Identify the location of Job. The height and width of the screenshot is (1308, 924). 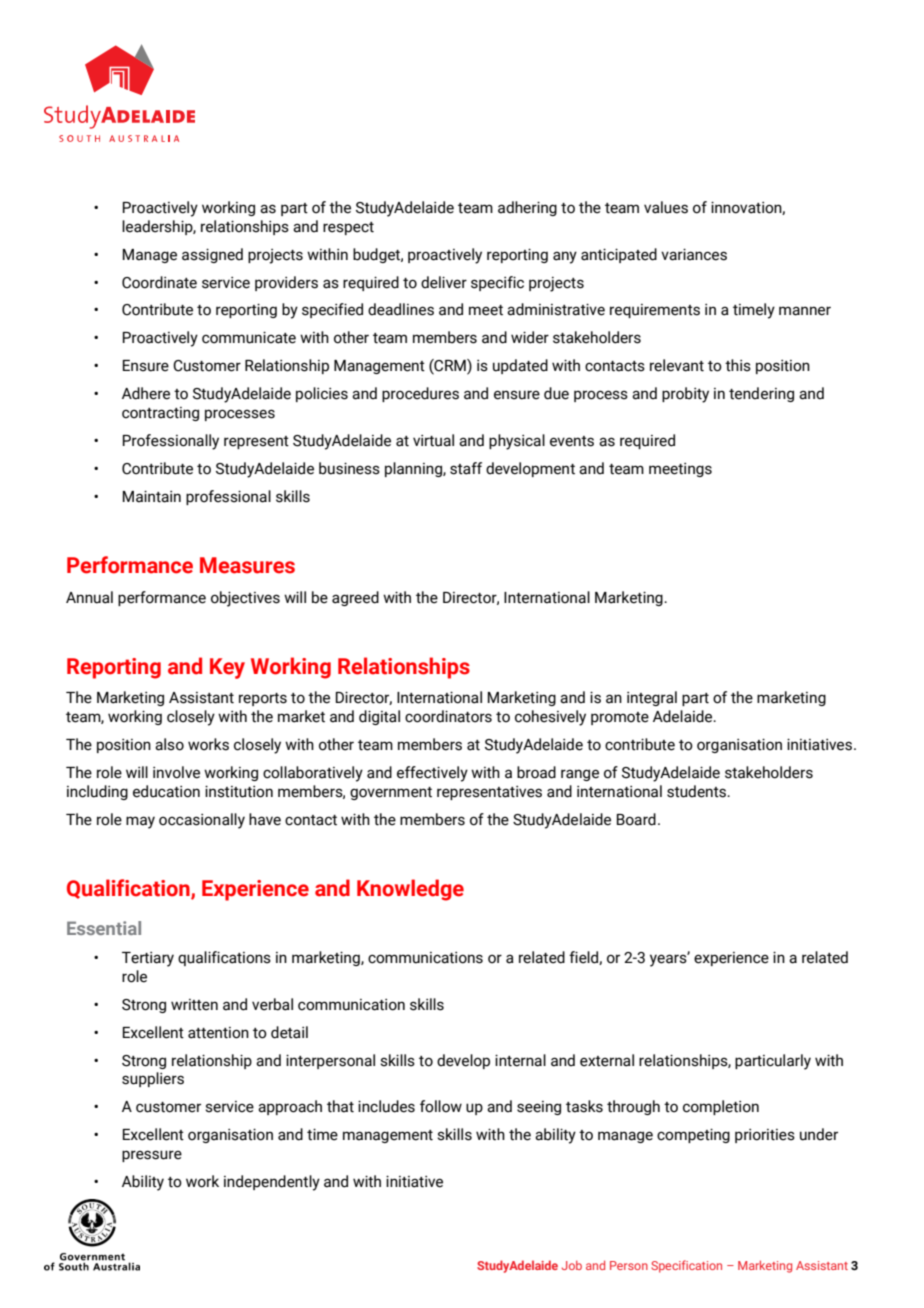
(572, 1265).
